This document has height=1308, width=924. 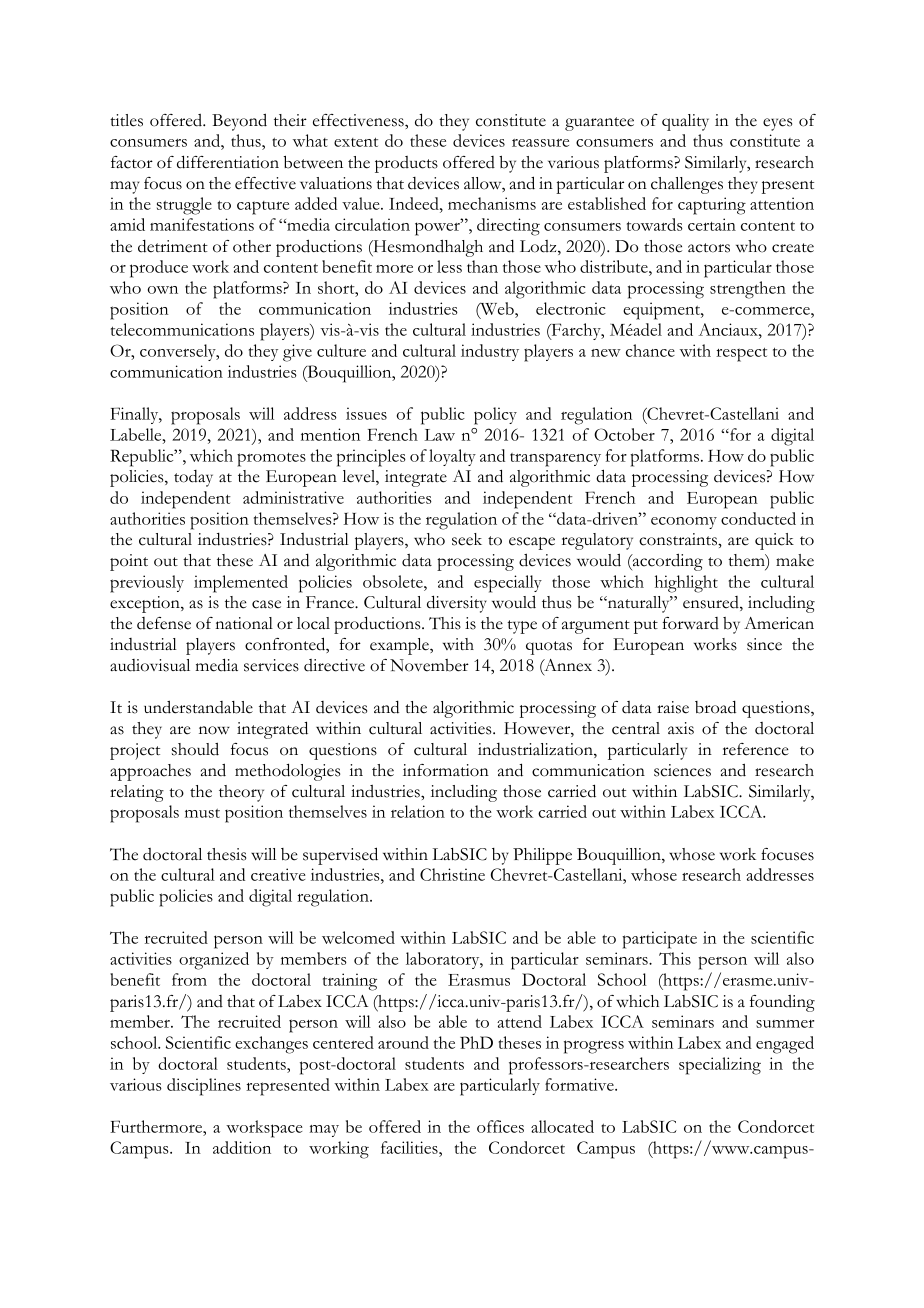 I want to click on products, so click(x=406, y=164).
